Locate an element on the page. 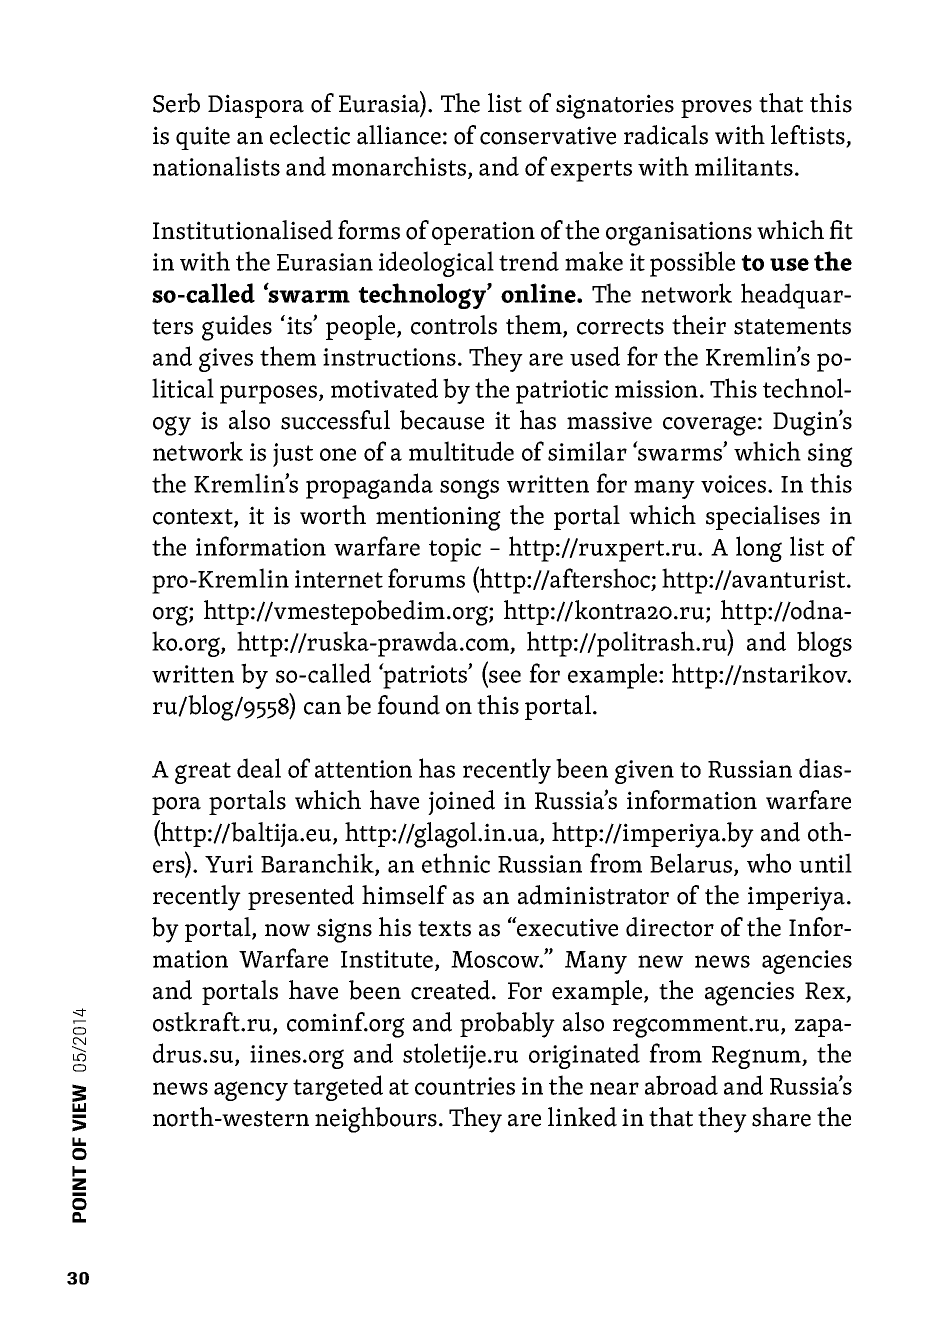 The height and width of the image is (1331, 938). presented is located at coordinates (301, 897).
